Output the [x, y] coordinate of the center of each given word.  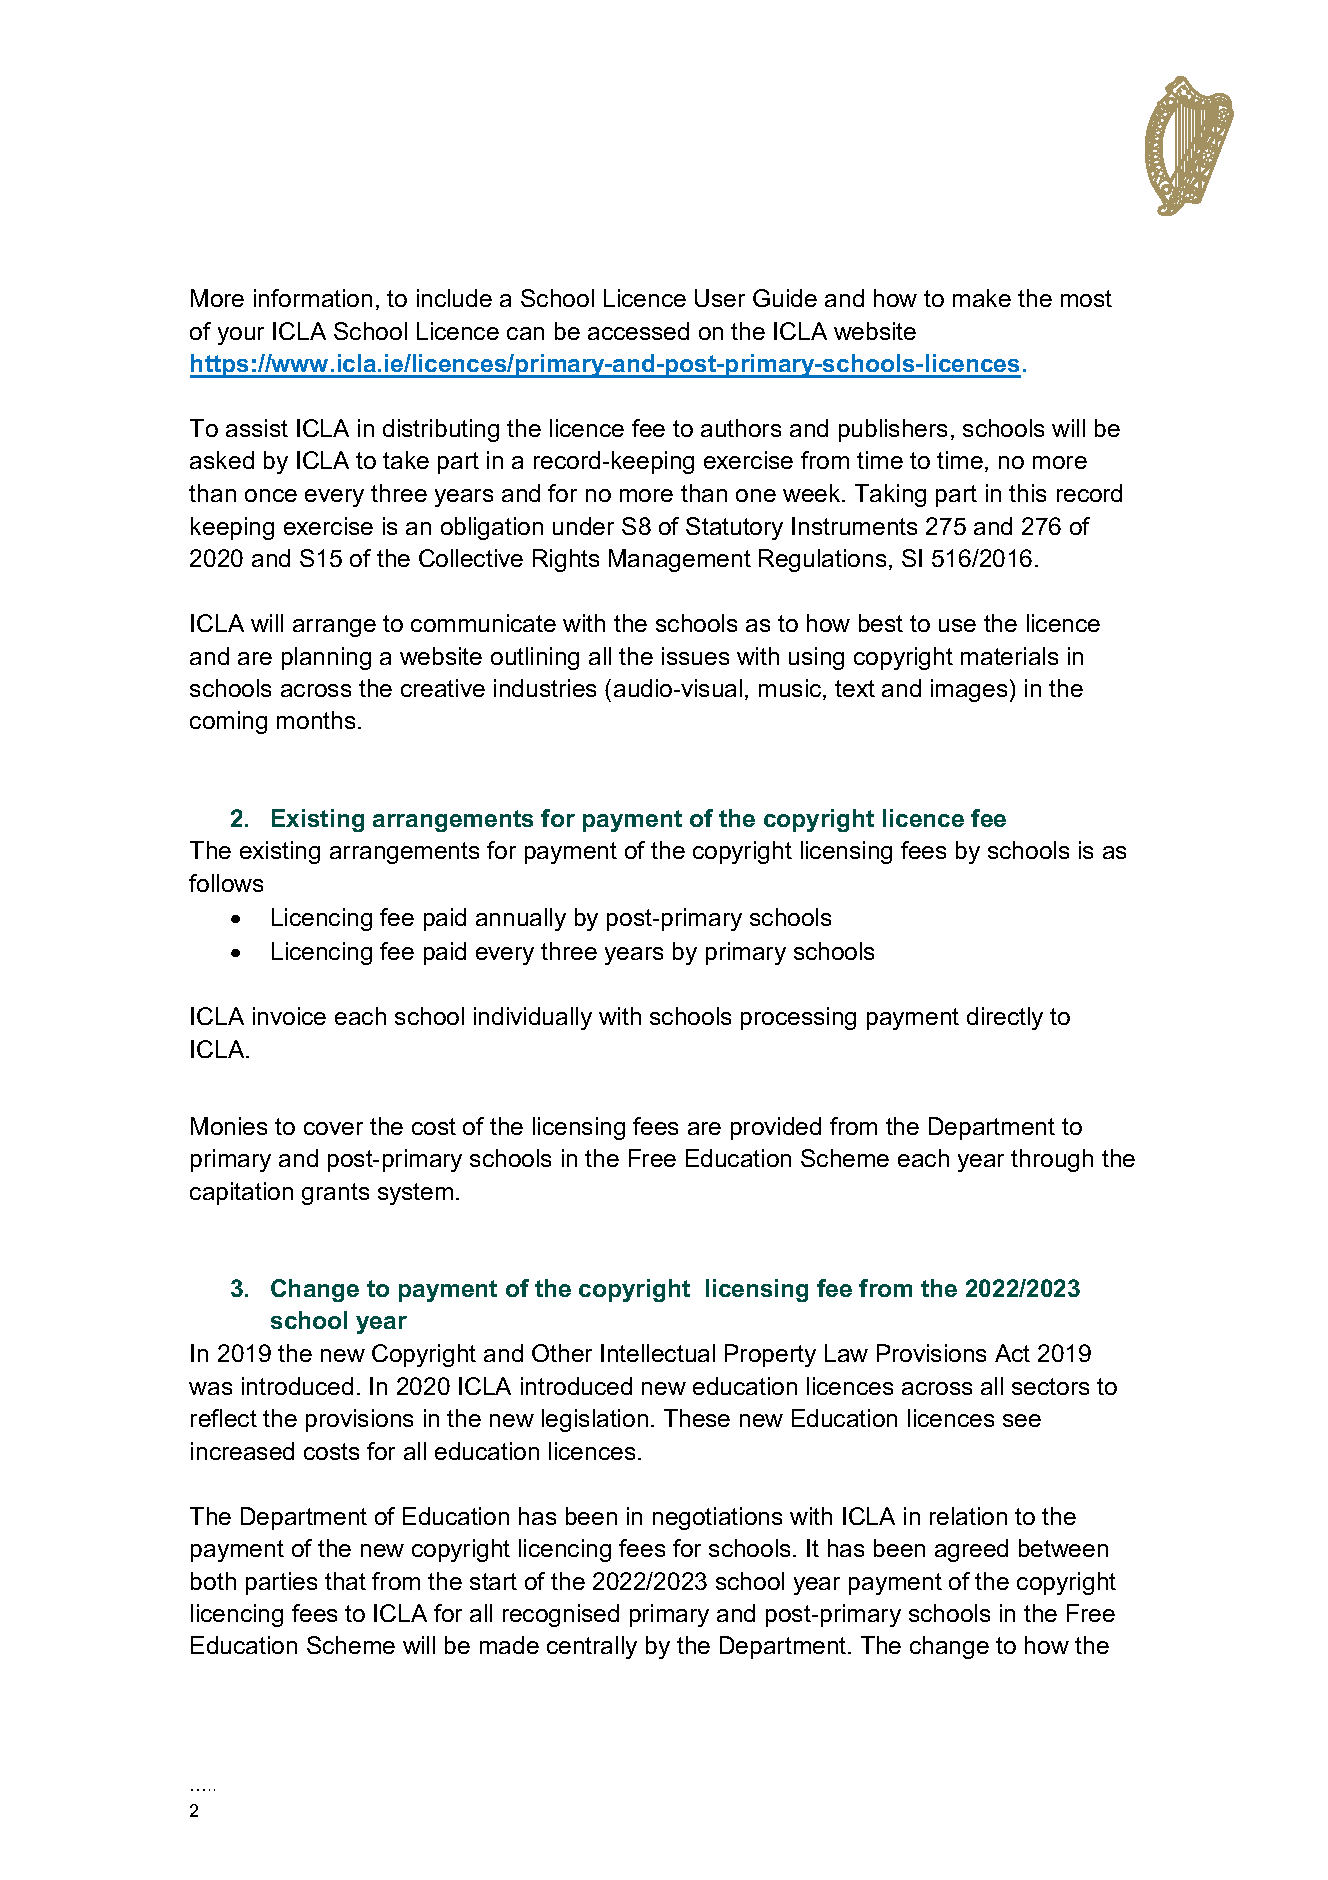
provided [776, 1128]
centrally [592, 1647]
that [345, 1581]
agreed [971, 1550]
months [316, 720]
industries [545, 688]
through [1052, 1160]
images [969, 690]
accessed [638, 331]
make [982, 298]
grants [335, 1194]
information [313, 298]
